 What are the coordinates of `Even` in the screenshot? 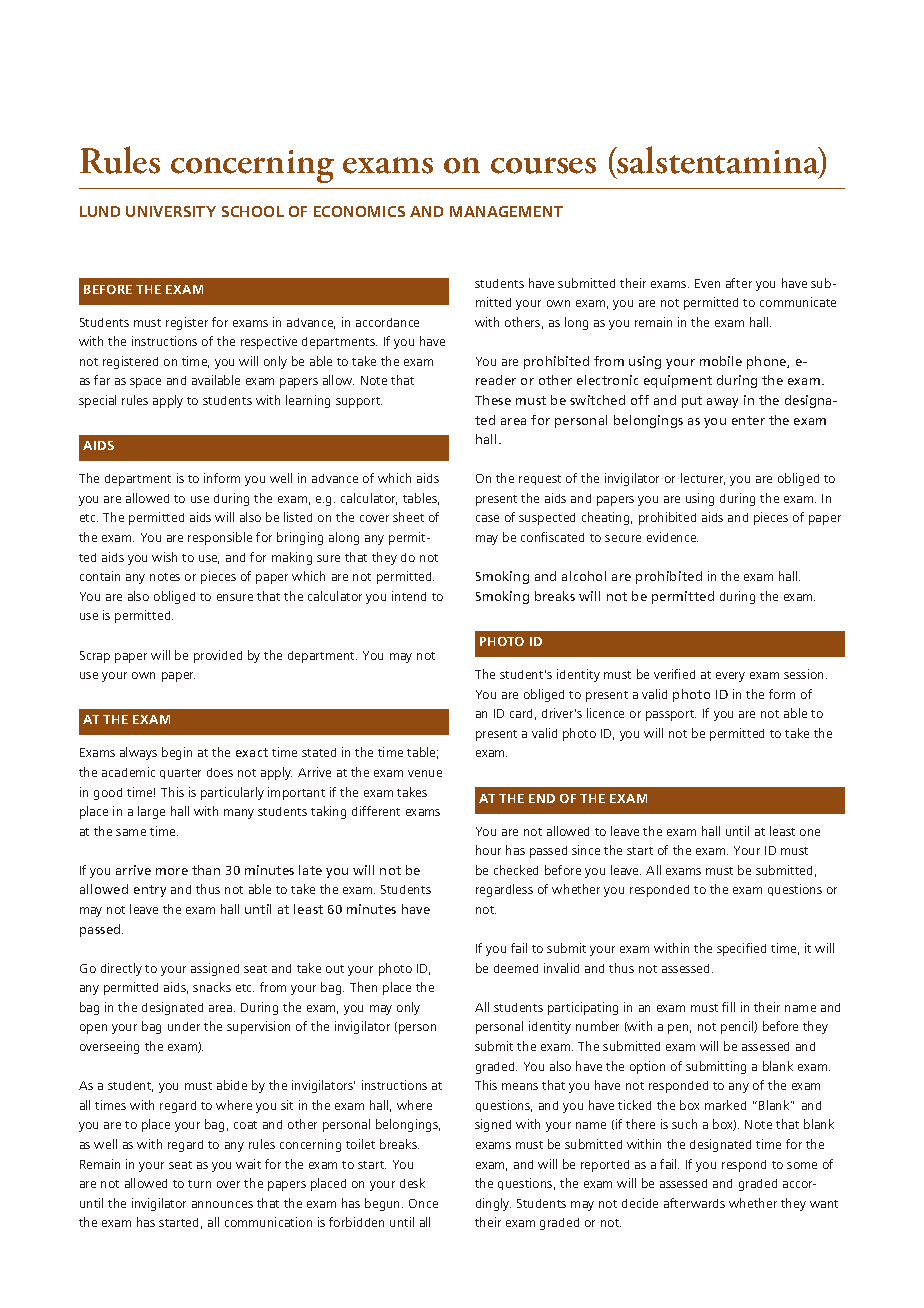 It's located at (707, 283).
